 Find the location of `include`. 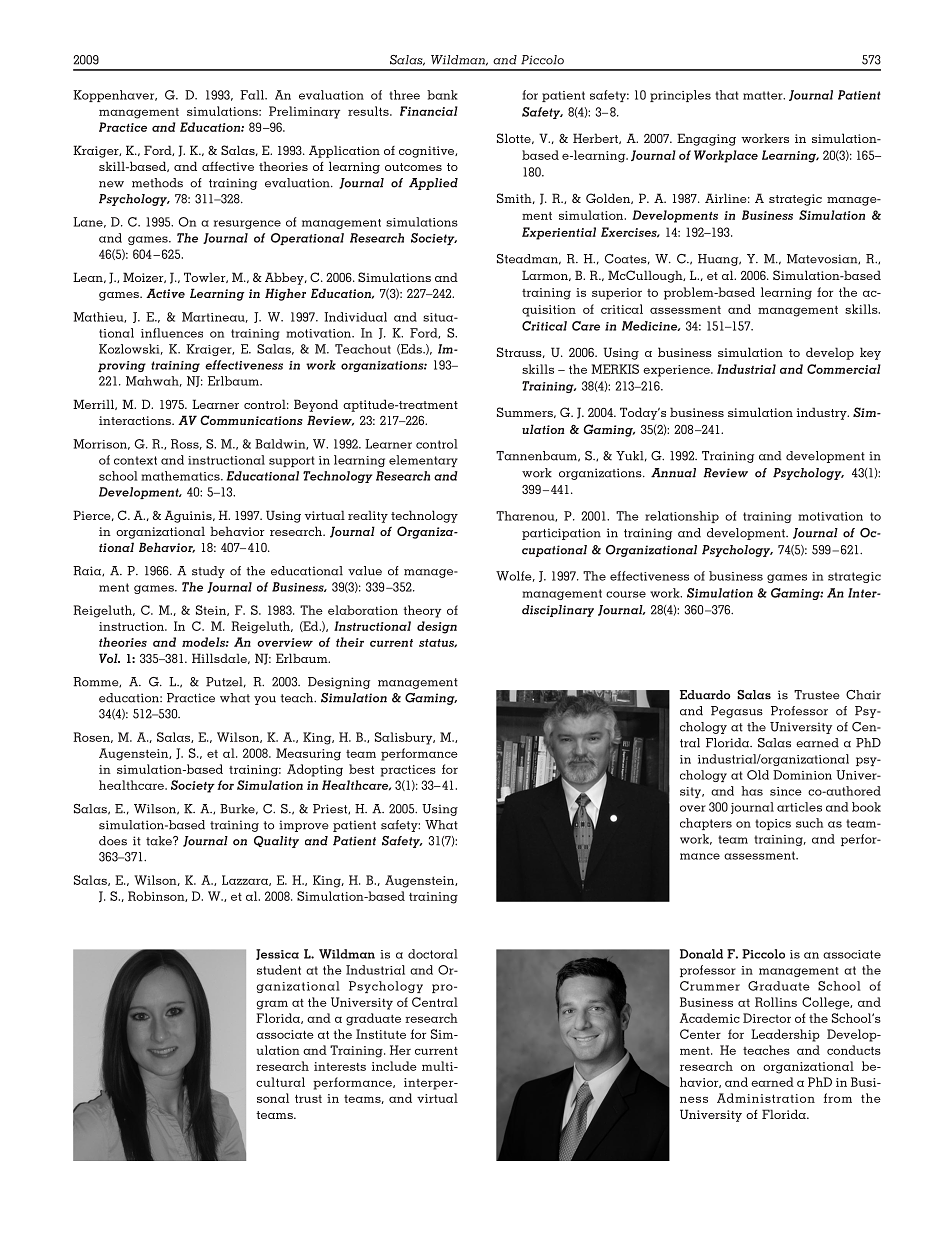

include is located at coordinates (394, 1066).
